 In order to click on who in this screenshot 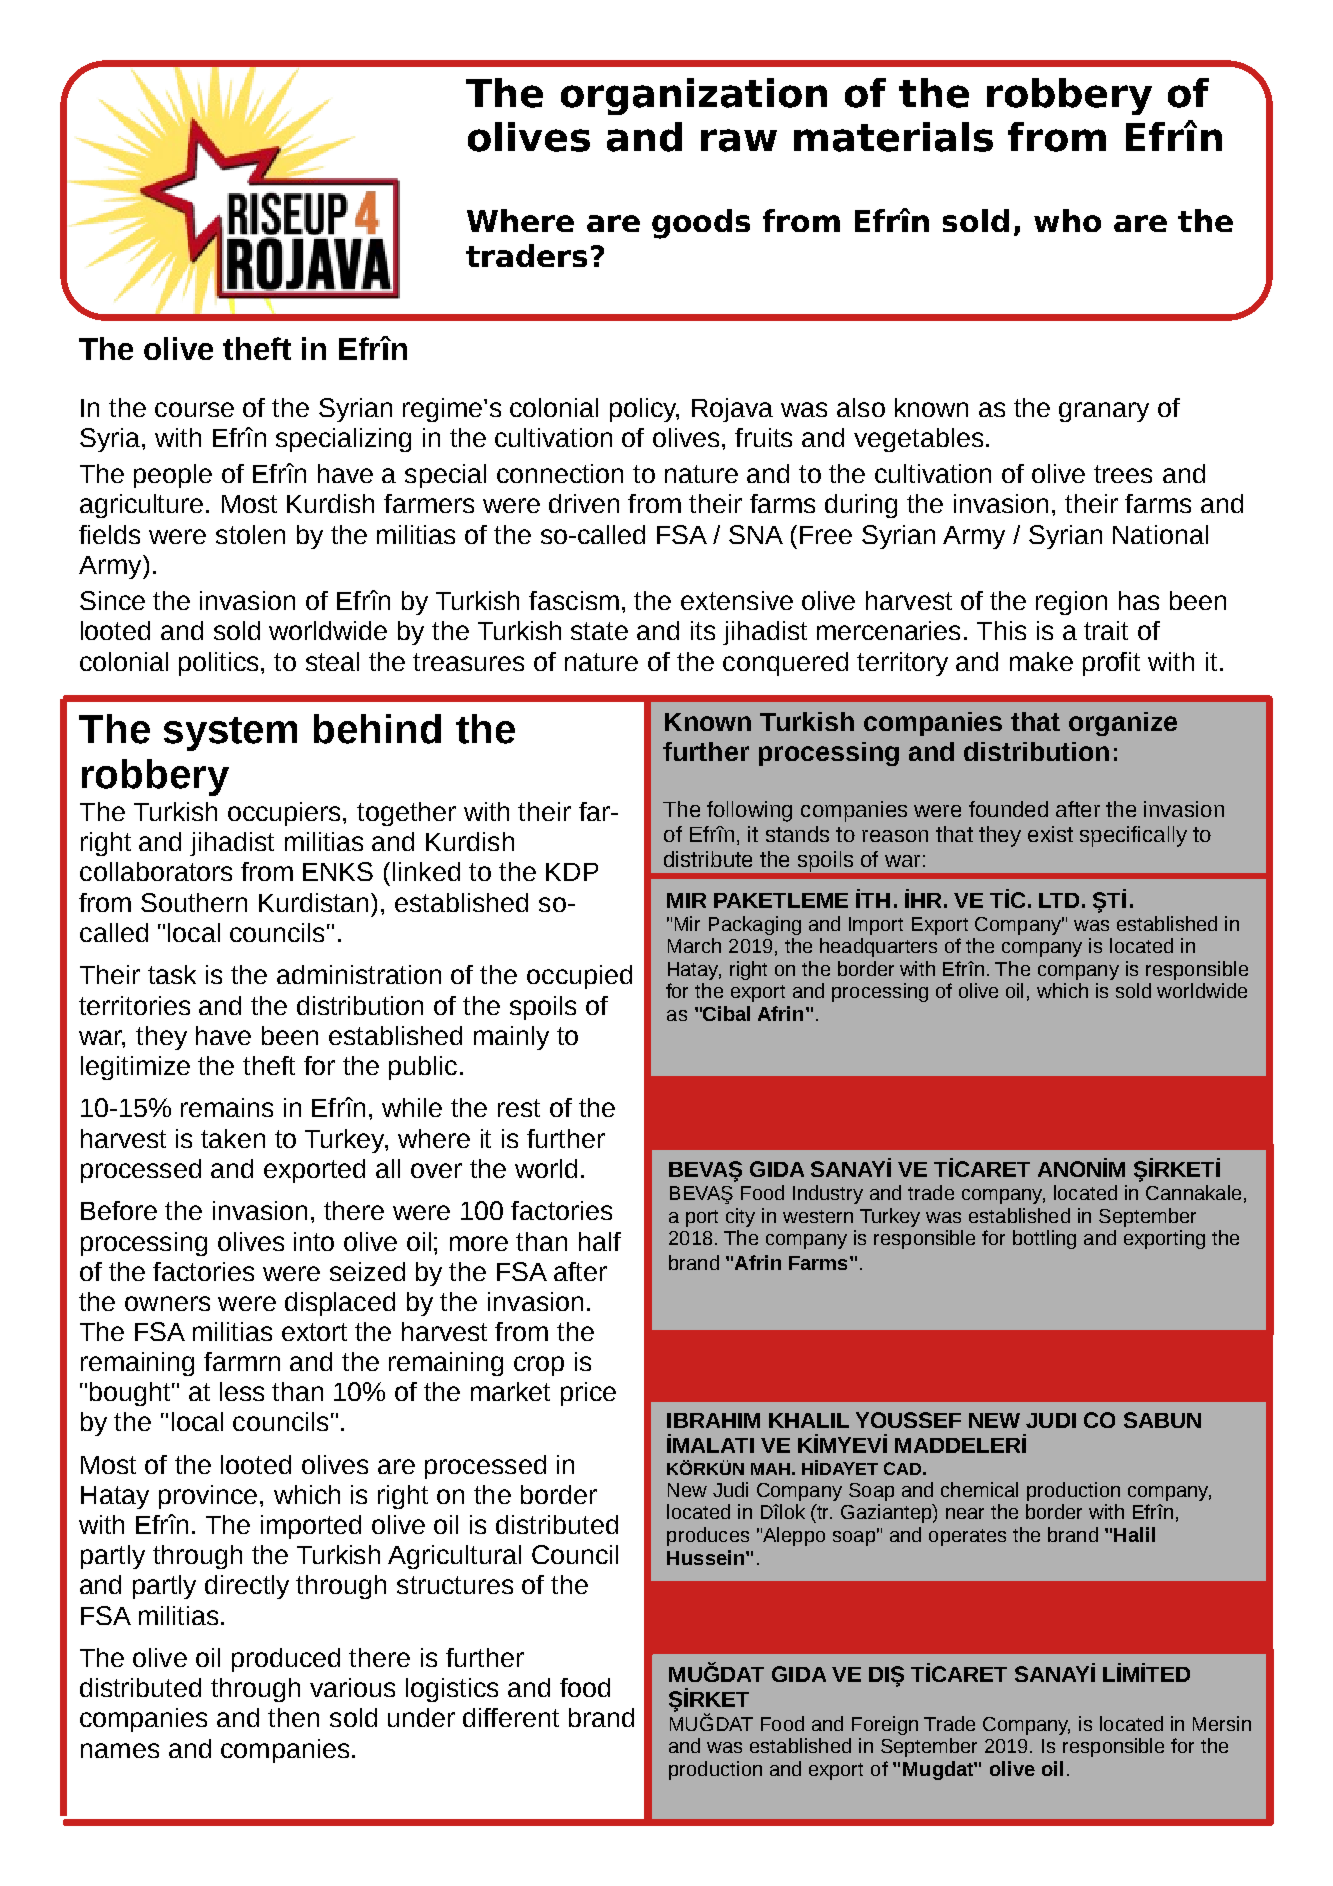, I will do `click(1067, 220)`.
